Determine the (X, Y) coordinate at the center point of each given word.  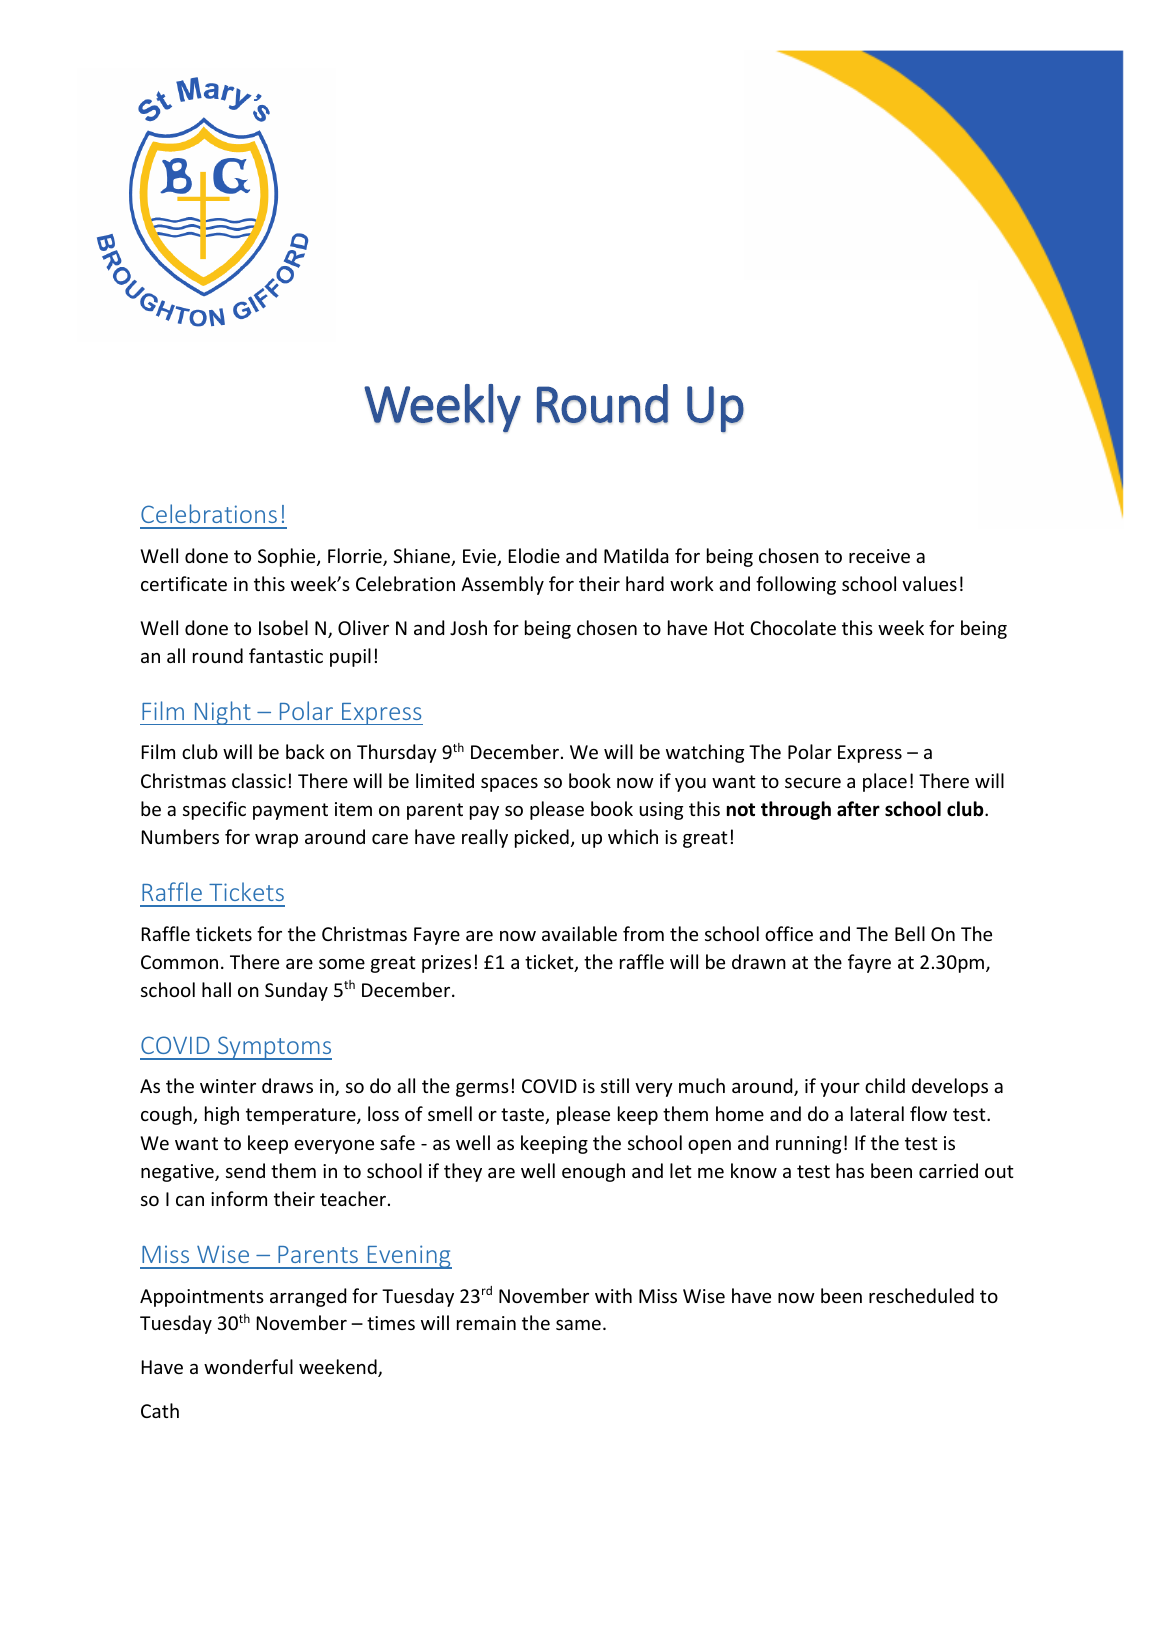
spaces (509, 785)
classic (259, 780)
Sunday (296, 991)
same (578, 1325)
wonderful (248, 1366)
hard (645, 583)
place (885, 782)
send (245, 1170)
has (850, 1170)
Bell (910, 933)
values (929, 583)
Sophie (288, 557)
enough (593, 1172)
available (579, 933)
